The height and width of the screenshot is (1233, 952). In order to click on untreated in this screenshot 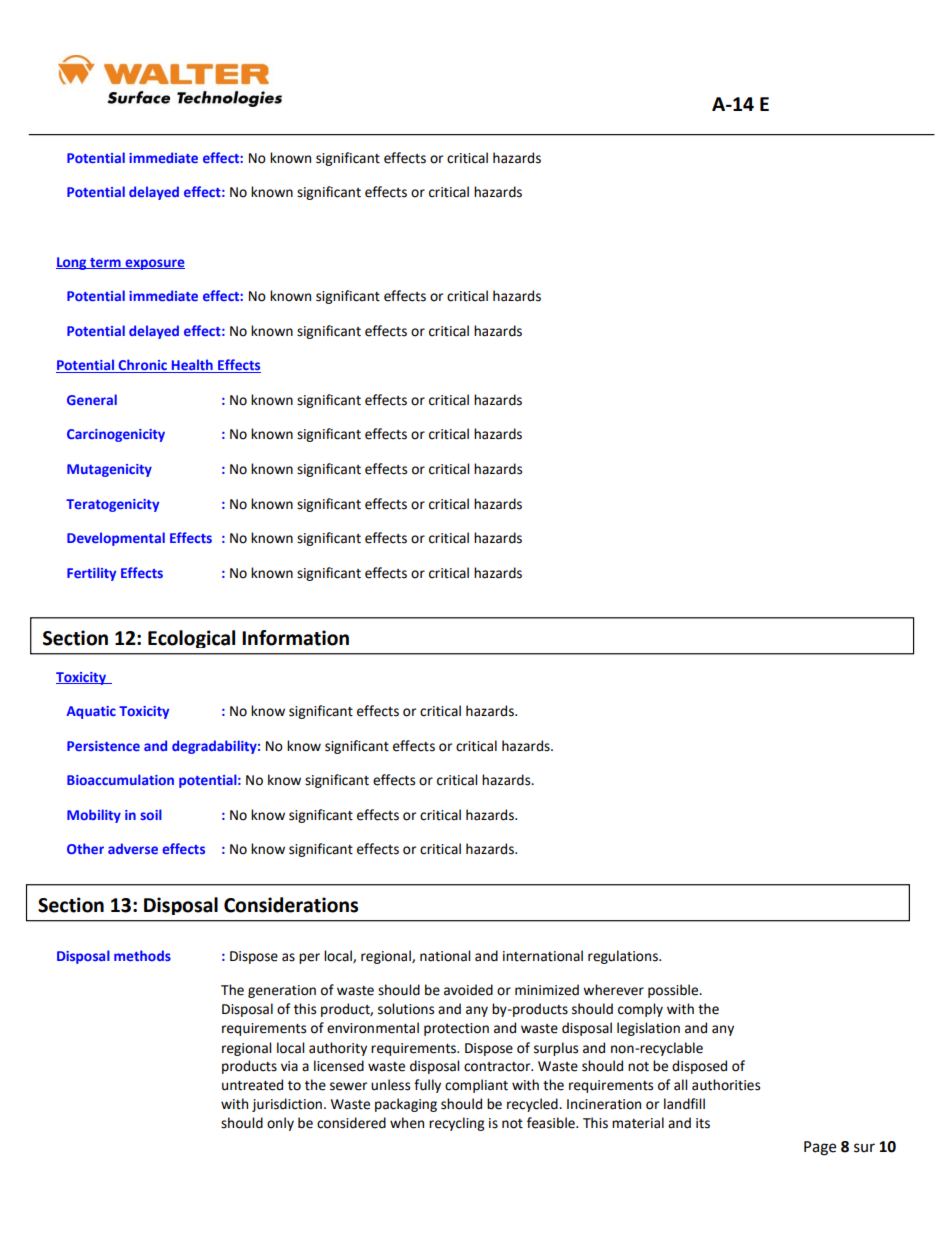, I will do `click(252, 1085)`.
